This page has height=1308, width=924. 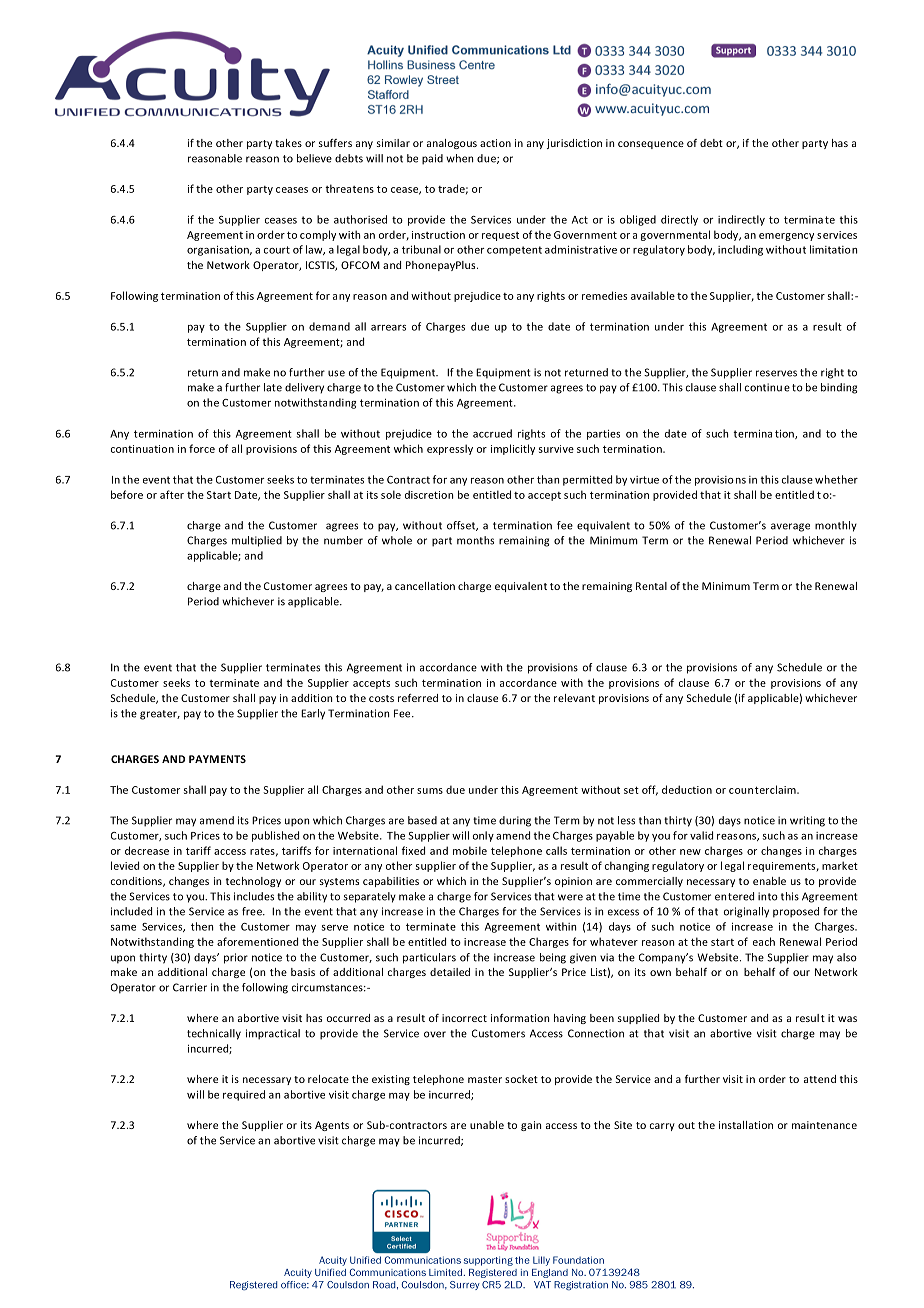 I want to click on mobile, so click(x=470, y=850).
